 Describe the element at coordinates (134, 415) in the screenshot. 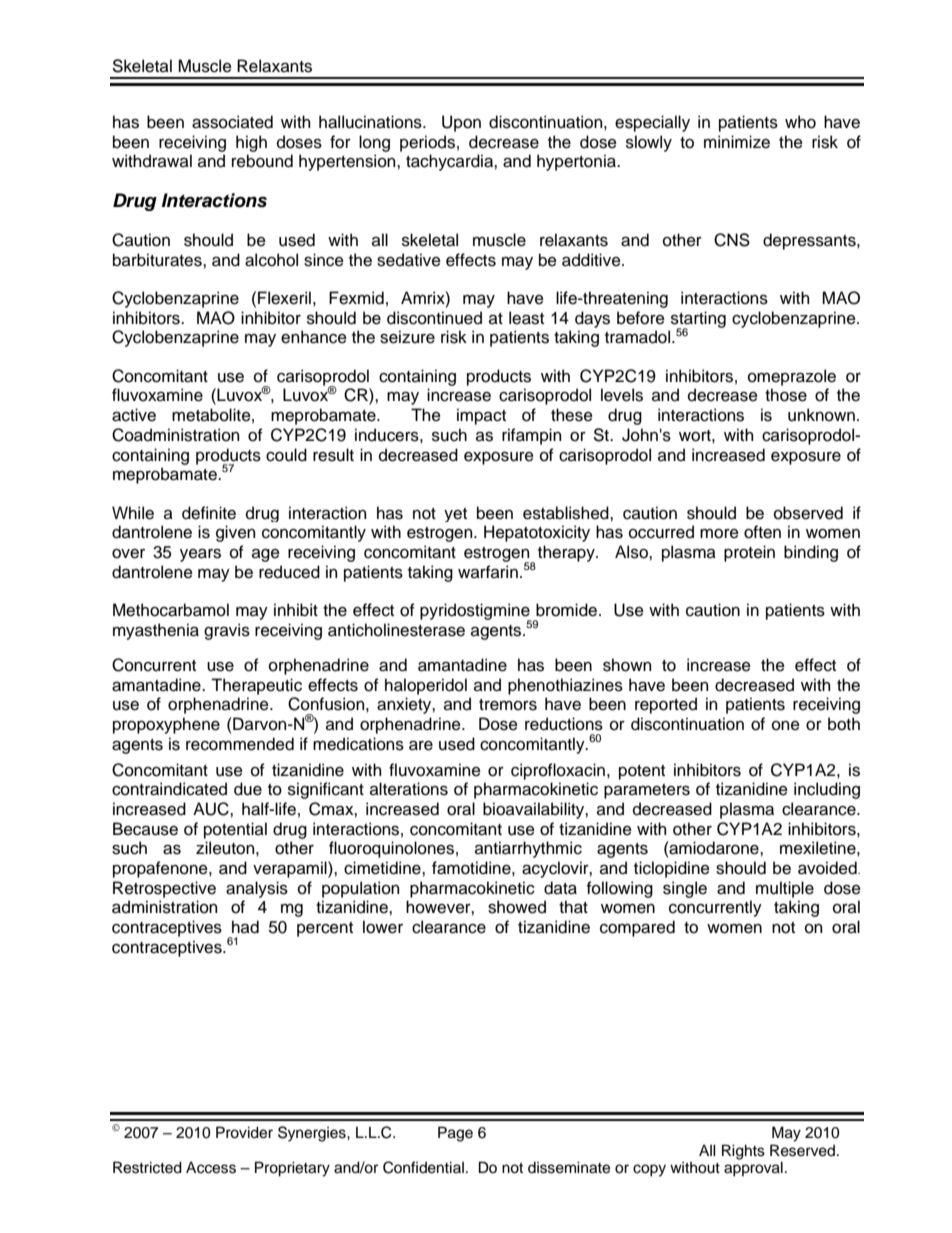

I see `active` at that location.
